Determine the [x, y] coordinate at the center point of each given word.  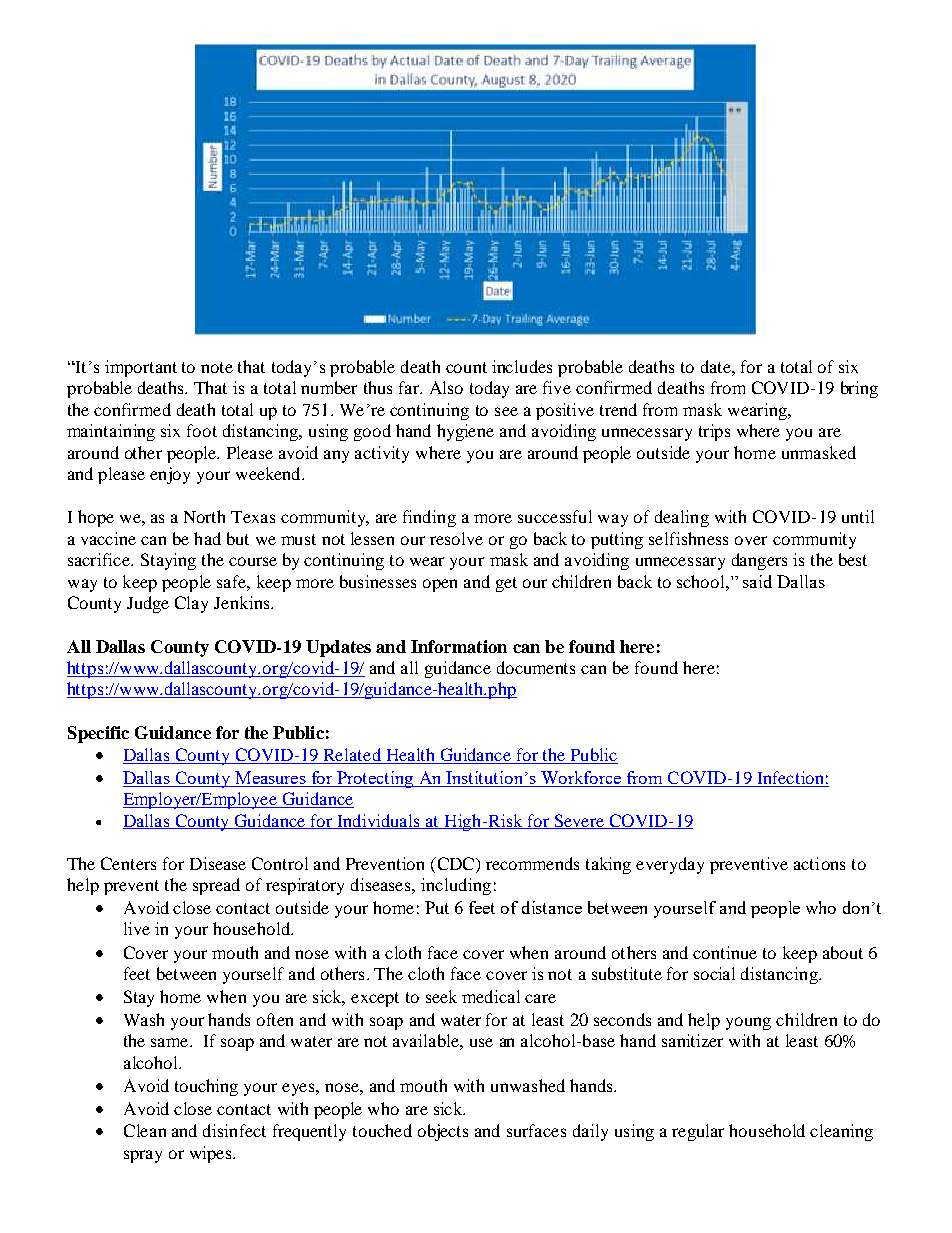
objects [443, 1132]
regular [698, 1132]
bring [859, 389]
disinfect [234, 1130]
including [456, 886]
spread [216, 886]
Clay [191, 604]
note [217, 367]
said [757, 581]
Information [459, 646]
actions [819, 863]
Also [446, 387]
